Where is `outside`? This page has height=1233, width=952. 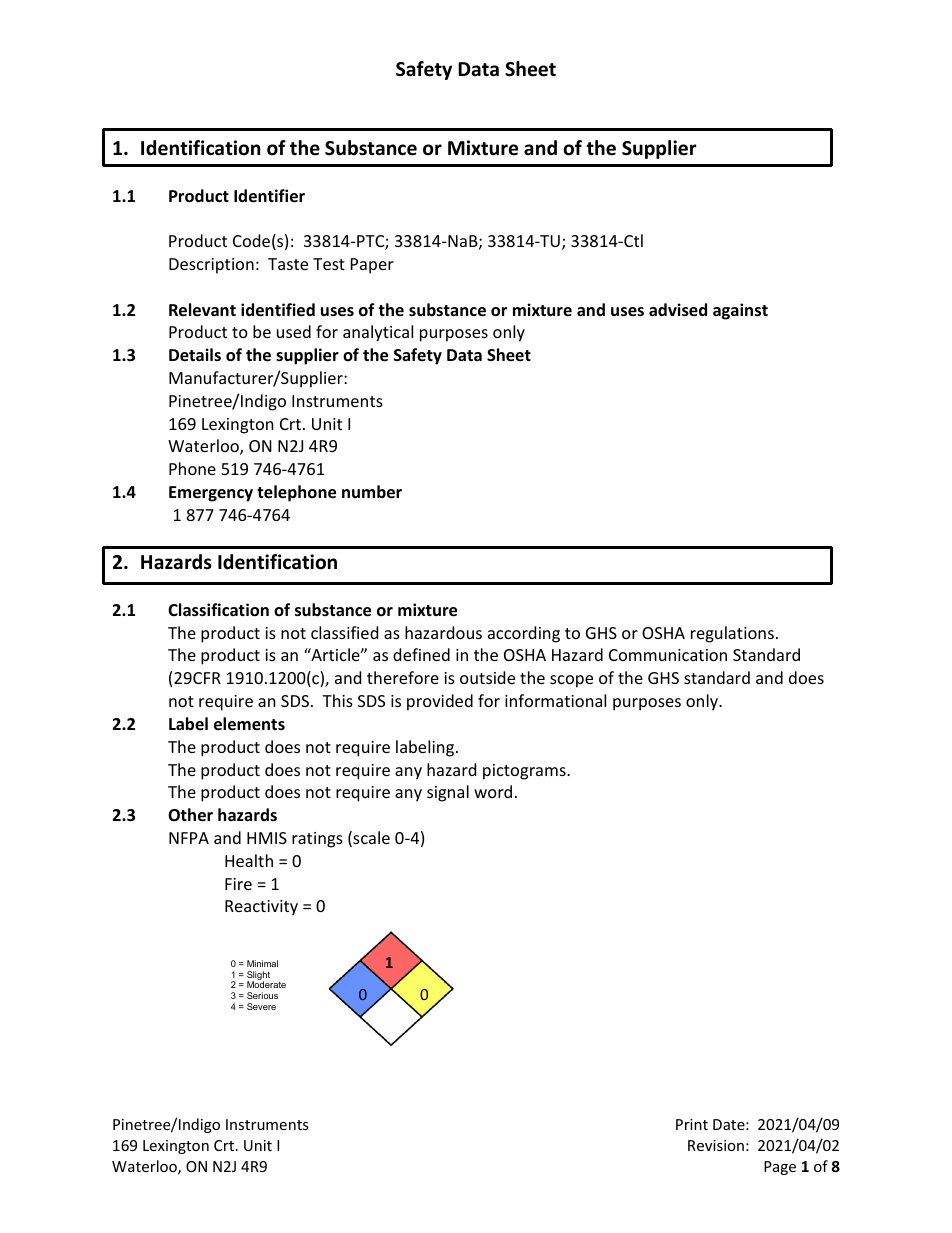
outside is located at coordinates (487, 677).
